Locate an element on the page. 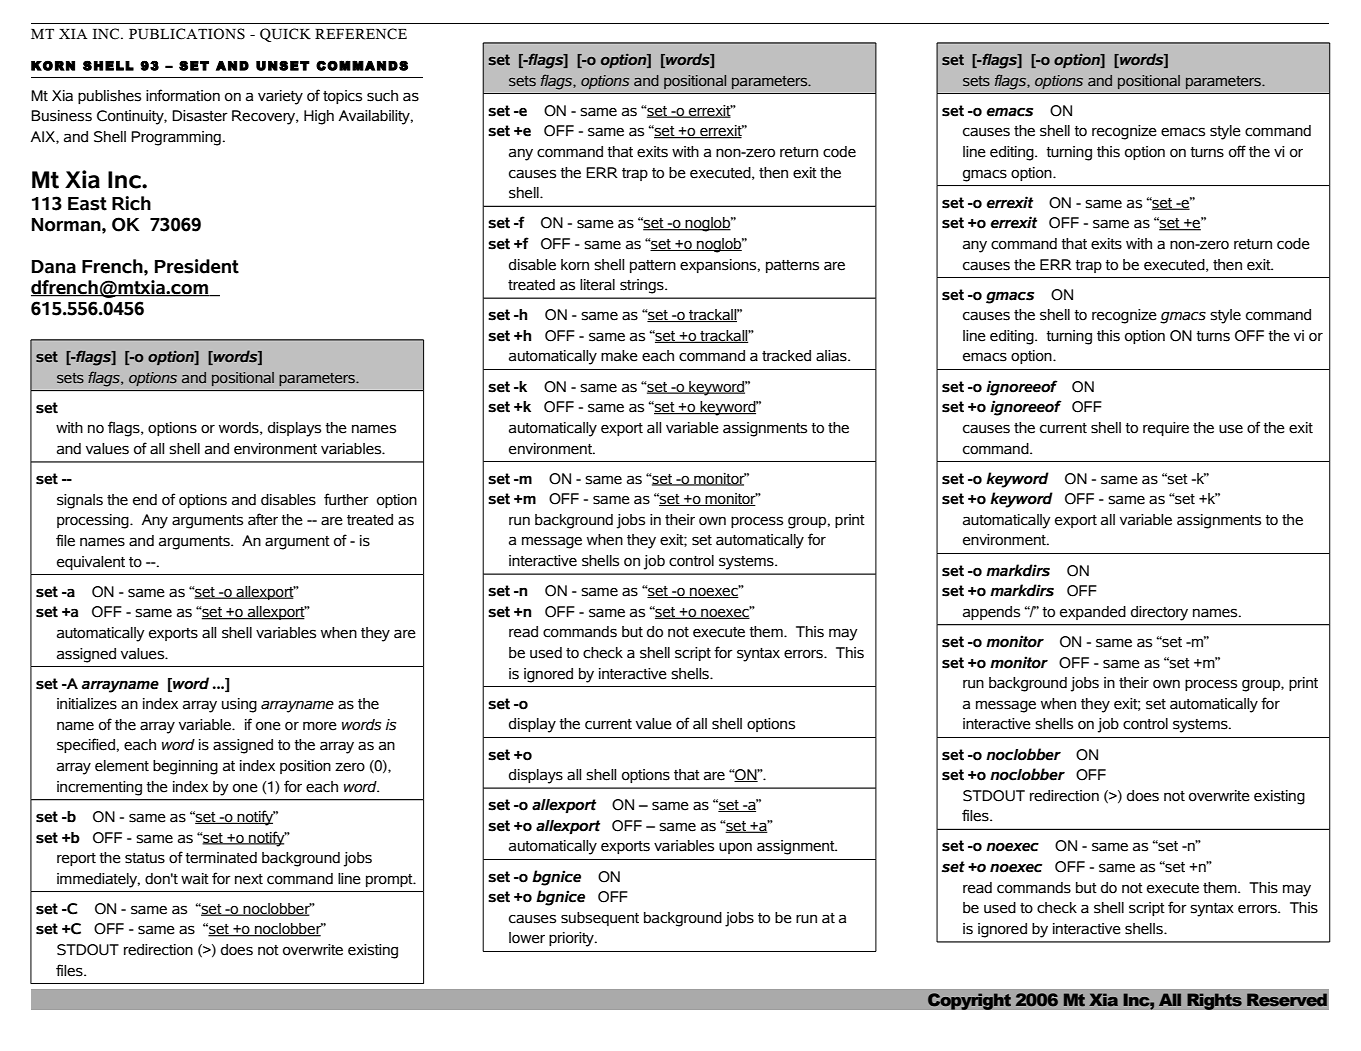 The image size is (1361, 1051). using is located at coordinates (239, 705).
